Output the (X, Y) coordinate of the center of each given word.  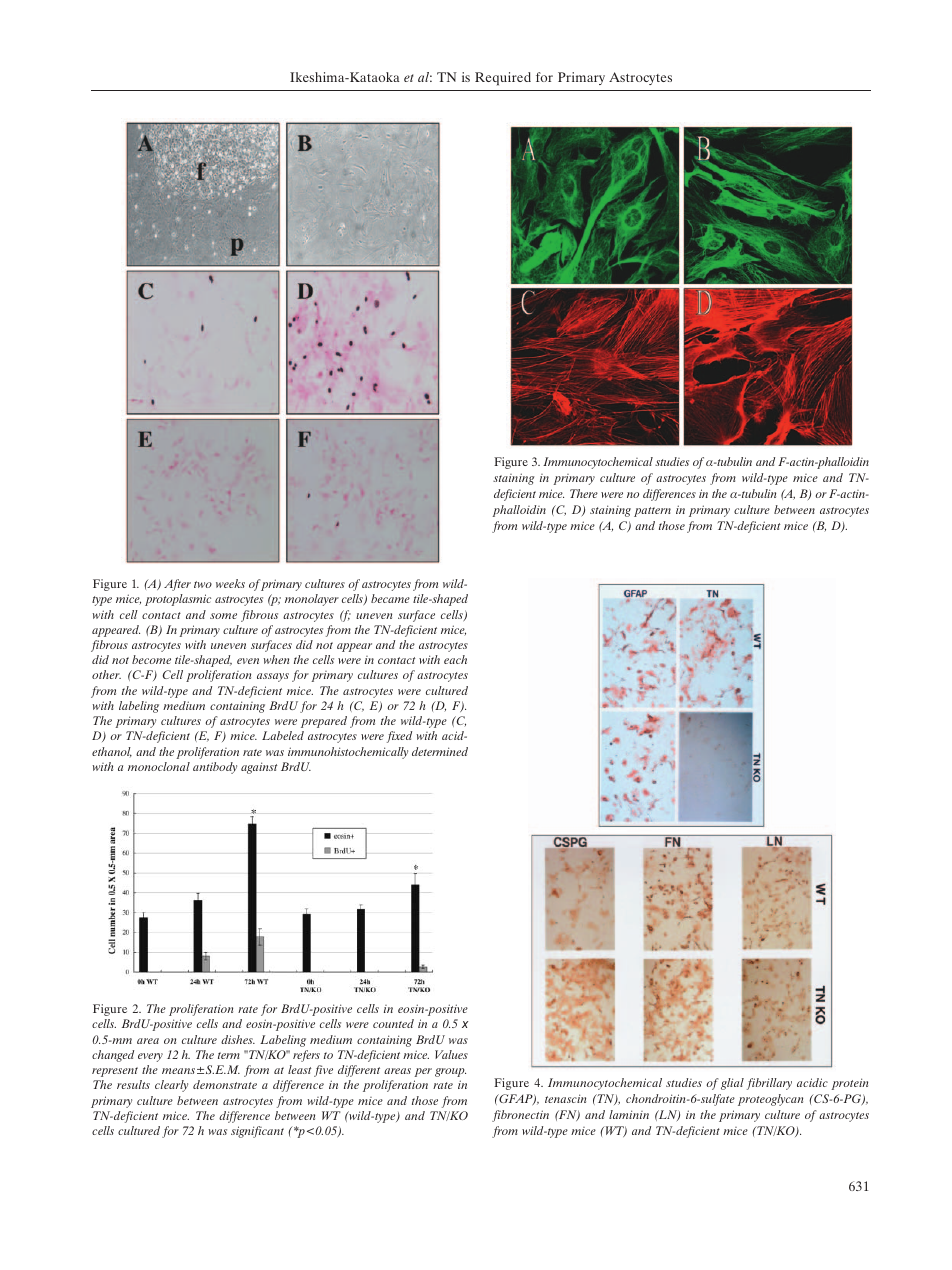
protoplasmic (178, 600)
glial (732, 1084)
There (584, 493)
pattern (652, 512)
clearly (171, 1086)
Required (503, 79)
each (455, 659)
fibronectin (520, 1116)
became (390, 598)
